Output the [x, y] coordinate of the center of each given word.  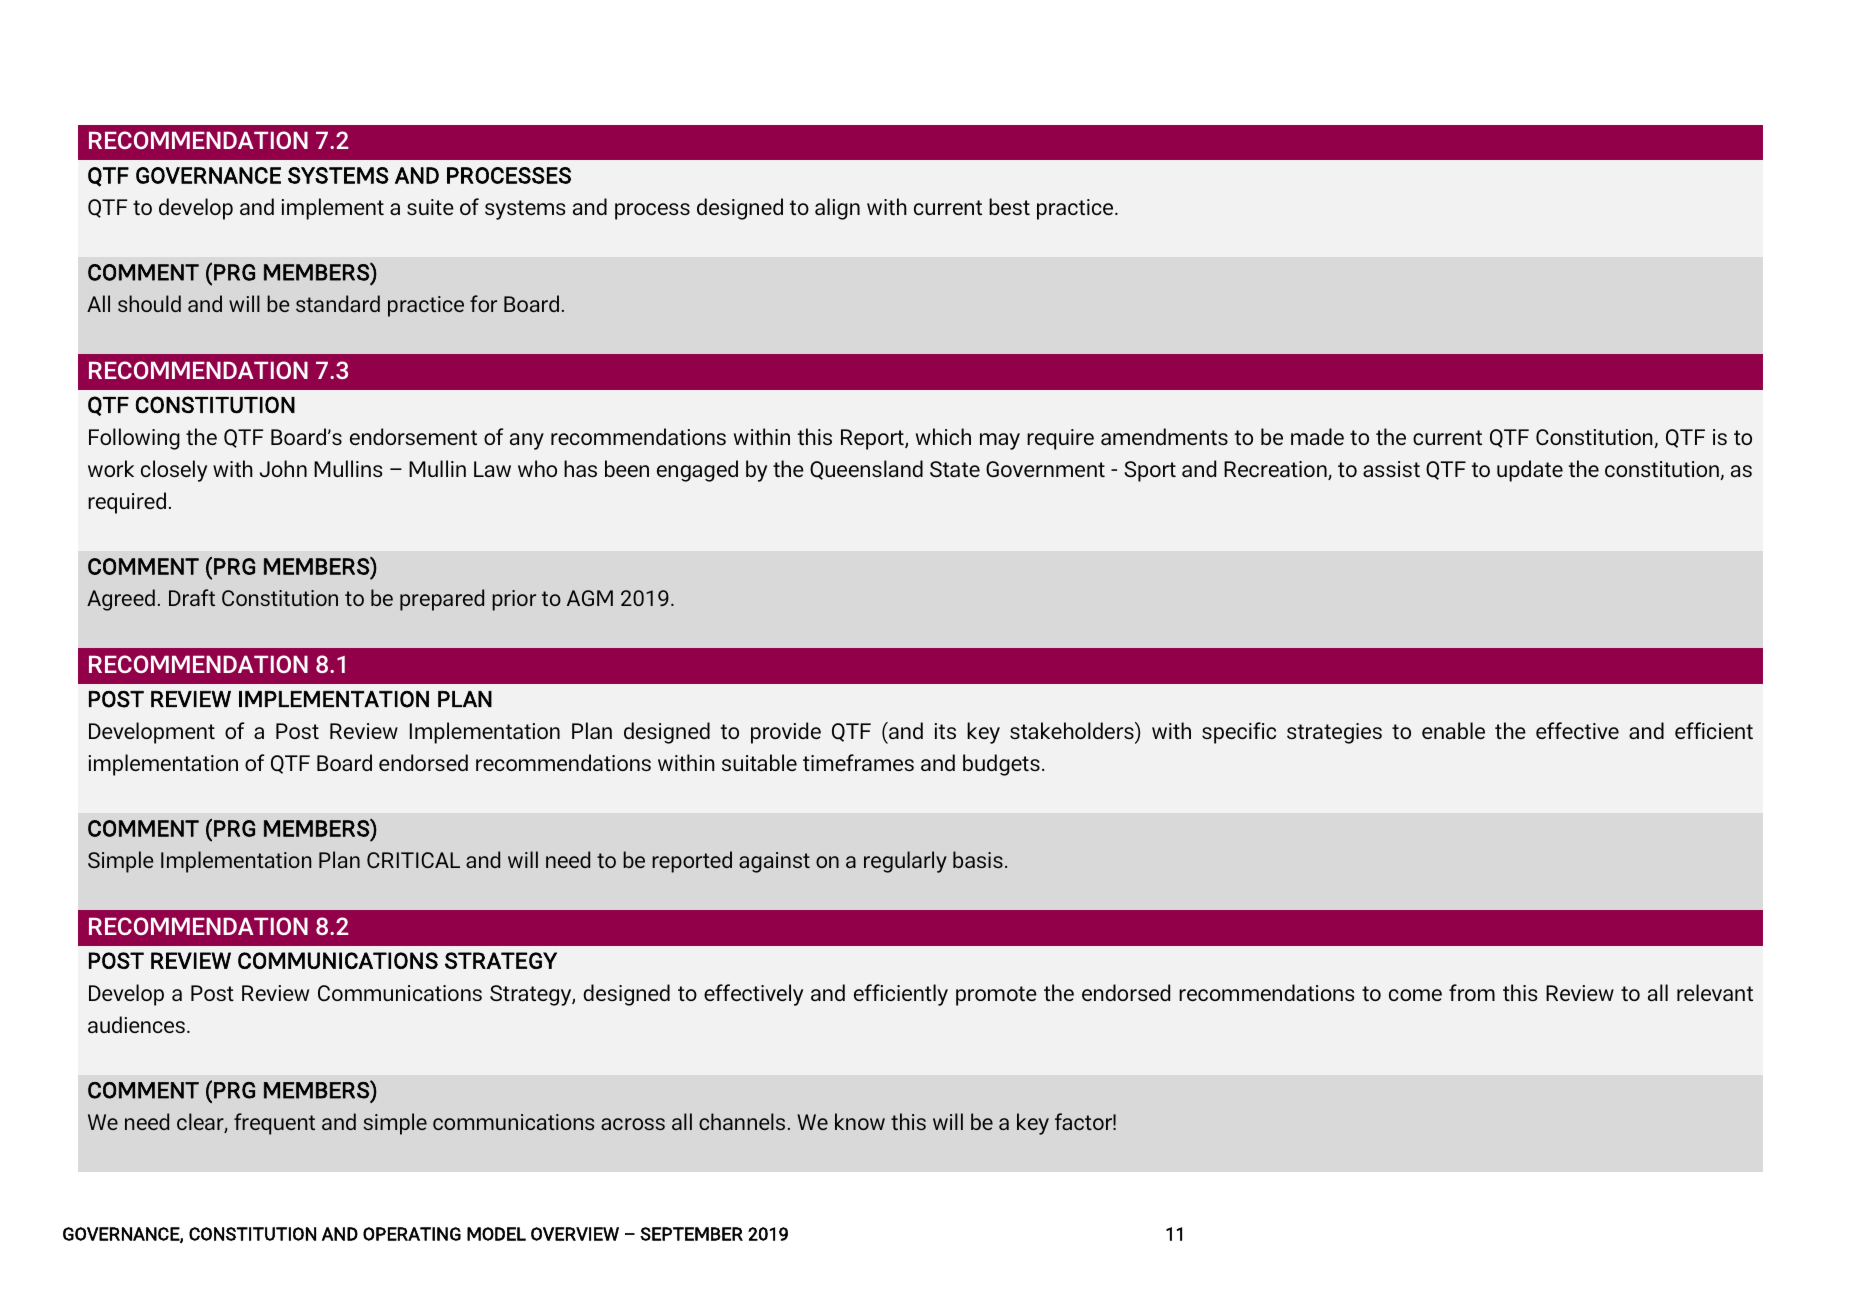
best [1009, 206]
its [945, 731]
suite [430, 207]
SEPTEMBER [691, 1234]
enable [1453, 730]
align [837, 209]
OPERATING [412, 1234]
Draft [192, 597]
